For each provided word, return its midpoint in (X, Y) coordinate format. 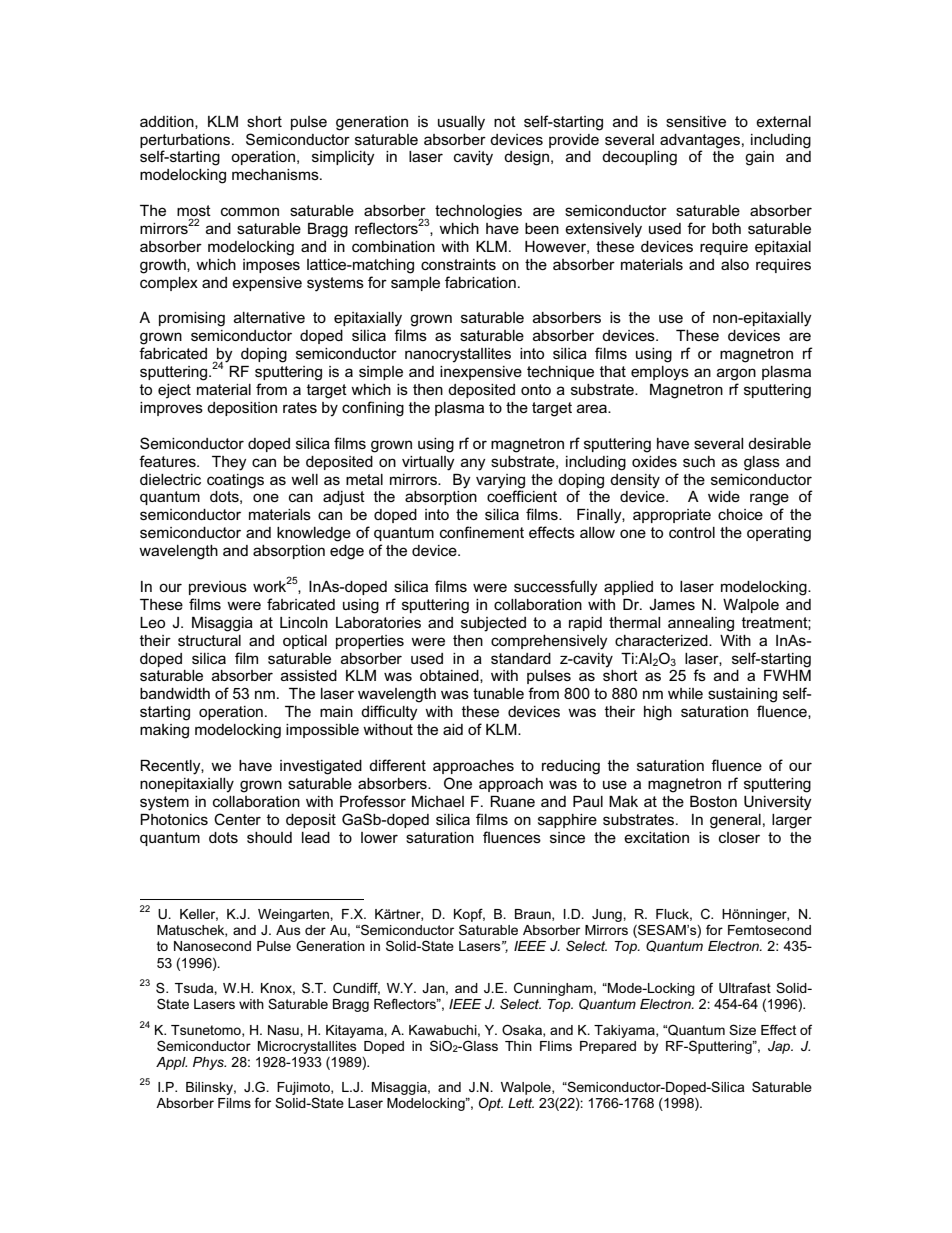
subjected (493, 624)
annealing (701, 624)
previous (218, 588)
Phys (209, 1063)
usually (461, 123)
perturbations (186, 141)
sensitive (696, 121)
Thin (518, 1046)
